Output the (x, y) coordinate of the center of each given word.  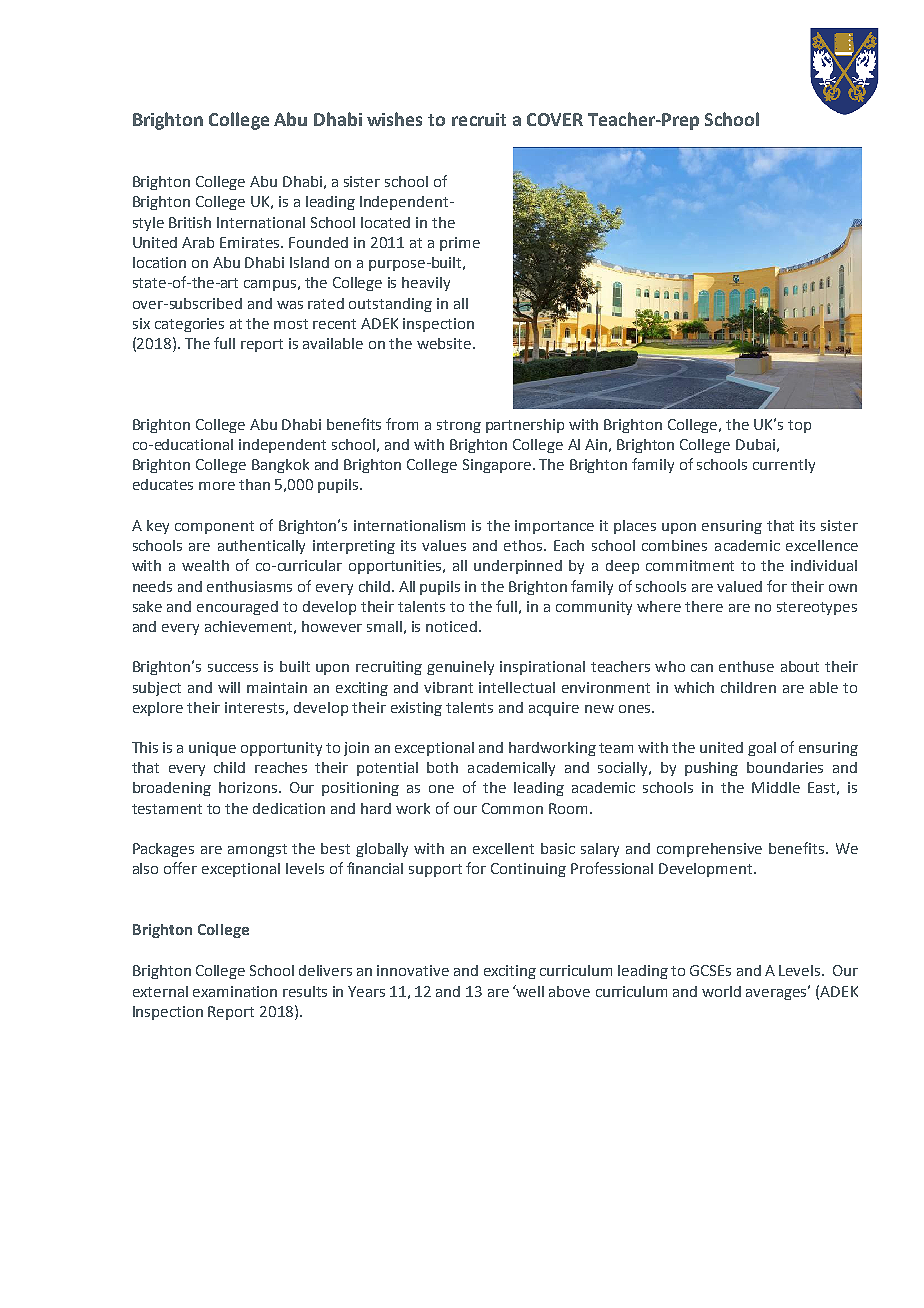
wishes (394, 119)
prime (460, 244)
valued (739, 586)
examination (235, 991)
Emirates (251, 242)
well (529, 991)
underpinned (518, 567)
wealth (205, 565)
